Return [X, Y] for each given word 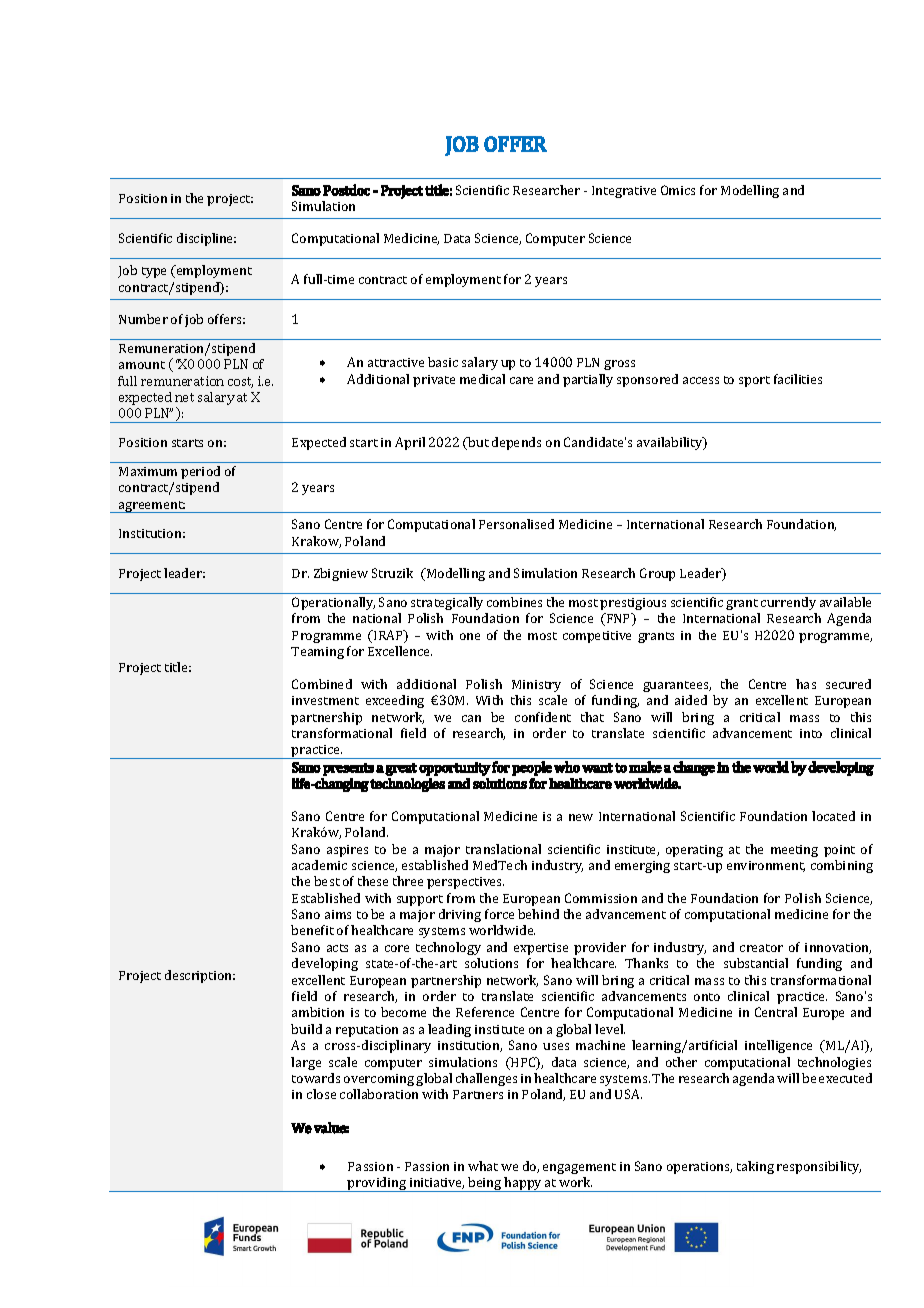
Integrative [624, 192]
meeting [794, 851]
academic [319, 865]
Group [657, 574]
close [321, 1094]
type [154, 272]
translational [503, 849]
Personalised [516, 524]
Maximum [148, 471]
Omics [678, 190]
